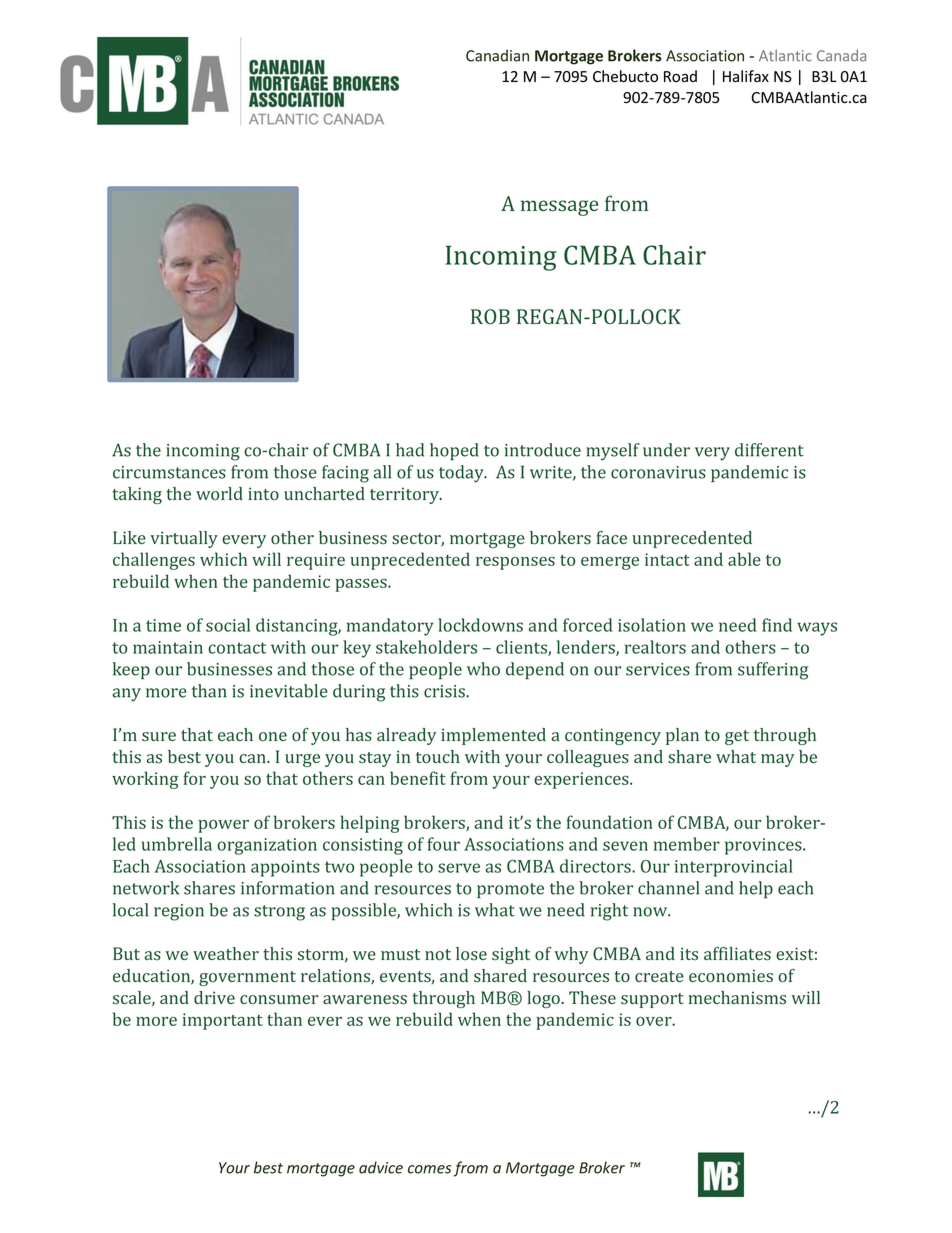  What do you see at coordinates (737, 998) in the screenshot?
I see `mechanisms` at bounding box center [737, 998].
